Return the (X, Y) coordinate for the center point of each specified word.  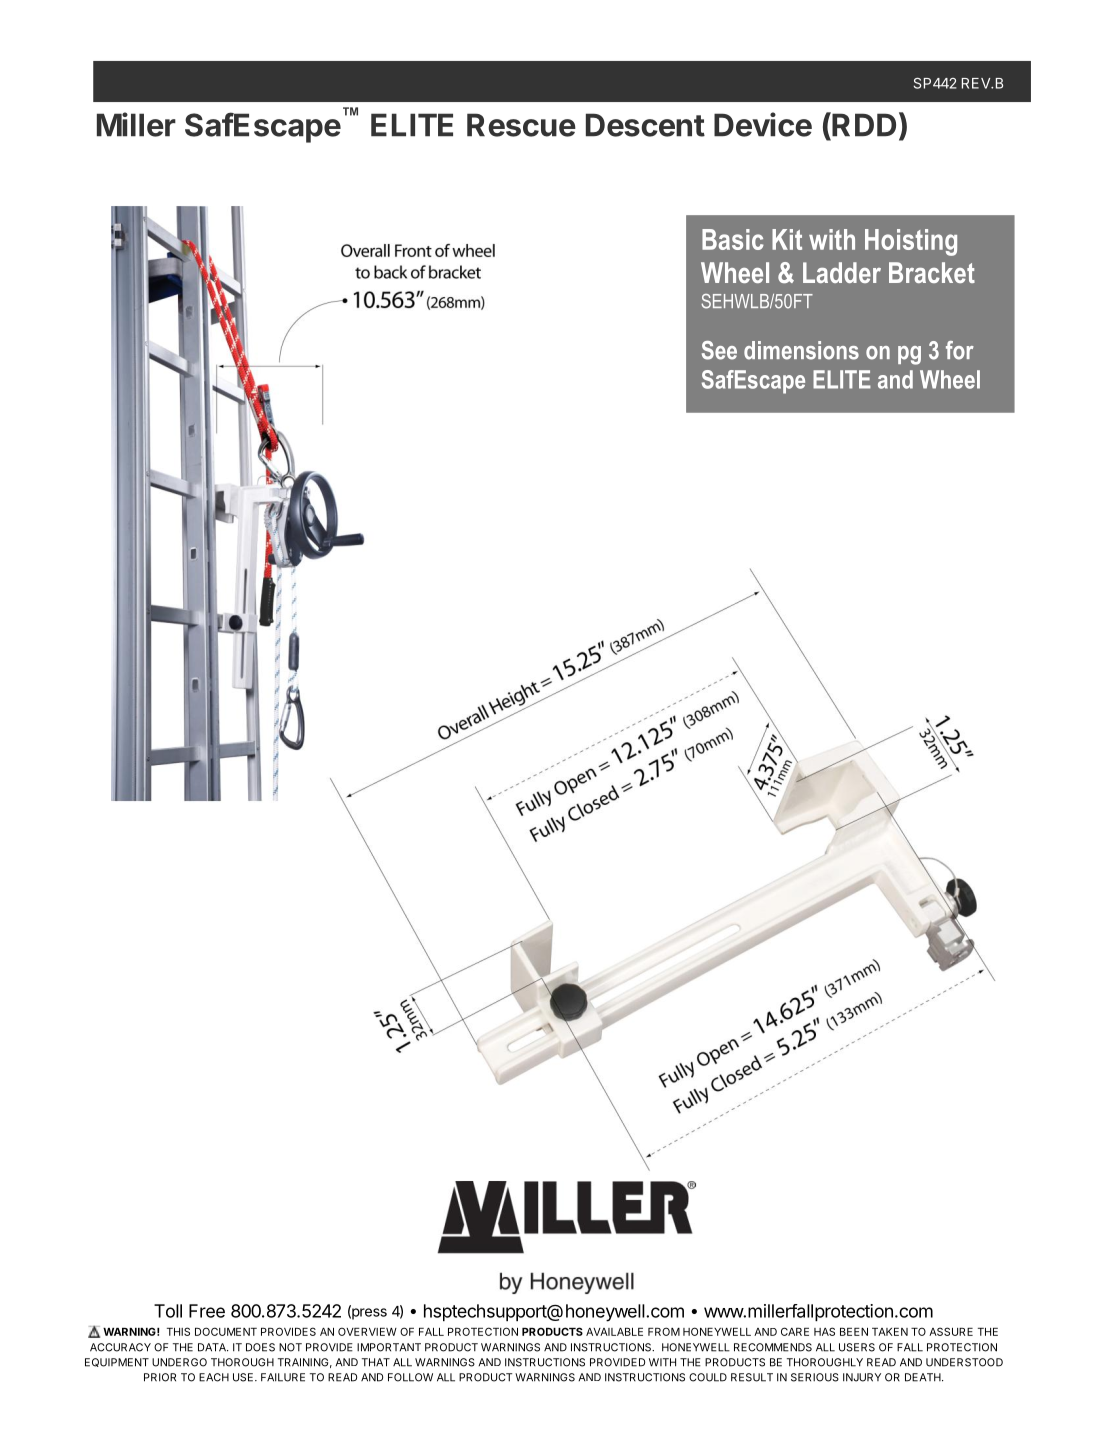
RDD (863, 124)
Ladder (842, 272)
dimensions (801, 350)
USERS (857, 1347)
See (719, 350)
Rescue (521, 125)
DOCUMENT (226, 1331)
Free (207, 1311)
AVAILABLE (614, 1332)
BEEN (854, 1332)
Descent (645, 125)
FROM (664, 1331)
